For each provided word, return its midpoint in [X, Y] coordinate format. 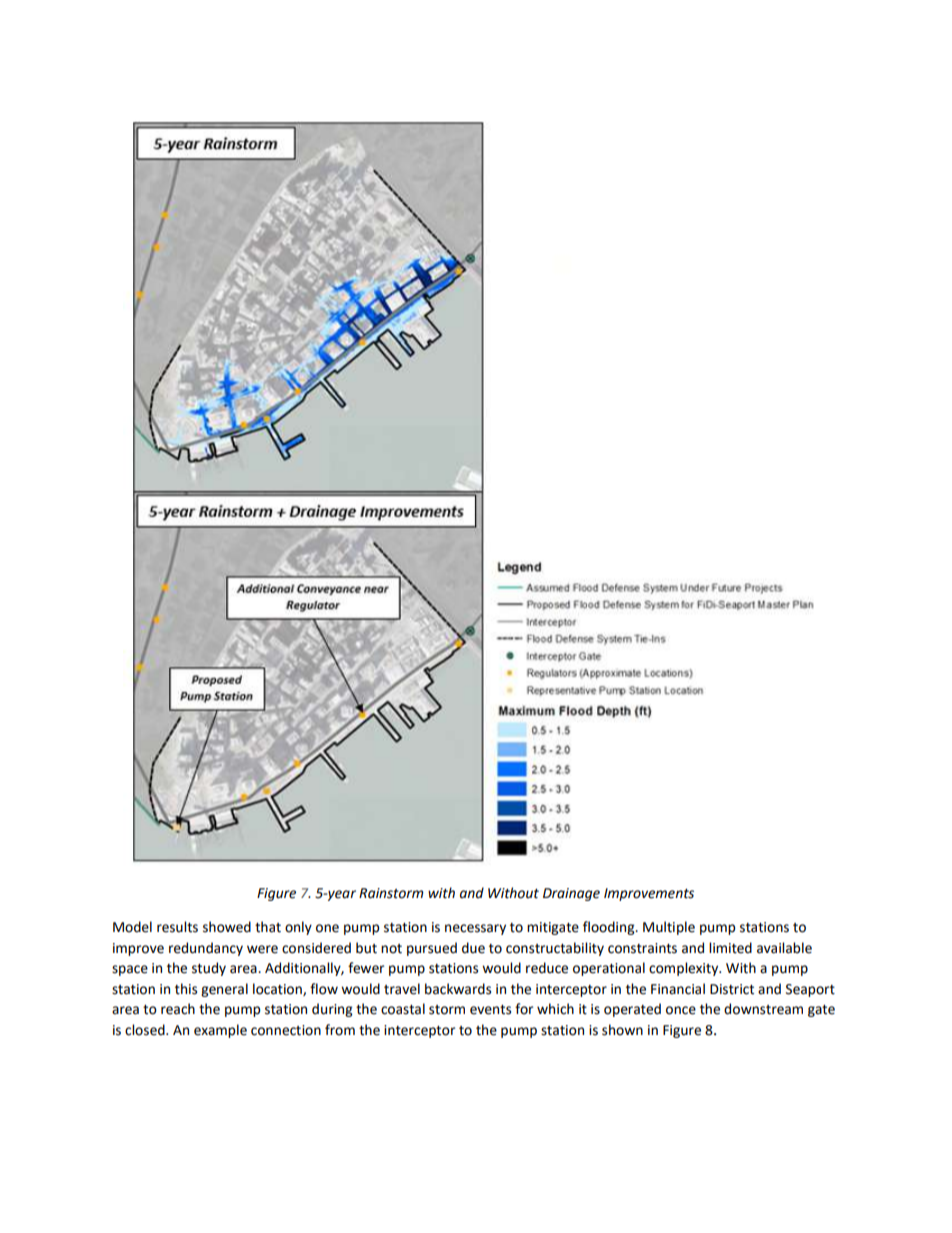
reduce [547, 968]
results [177, 927]
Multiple [669, 928]
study [209, 969]
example [220, 1031]
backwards [458, 989]
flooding [610, 928]
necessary [475, 929]
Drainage [571, 894]
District [732, 989]
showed [227, 927]
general [224, 990]
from [340, 1030]
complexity [685, 969]
